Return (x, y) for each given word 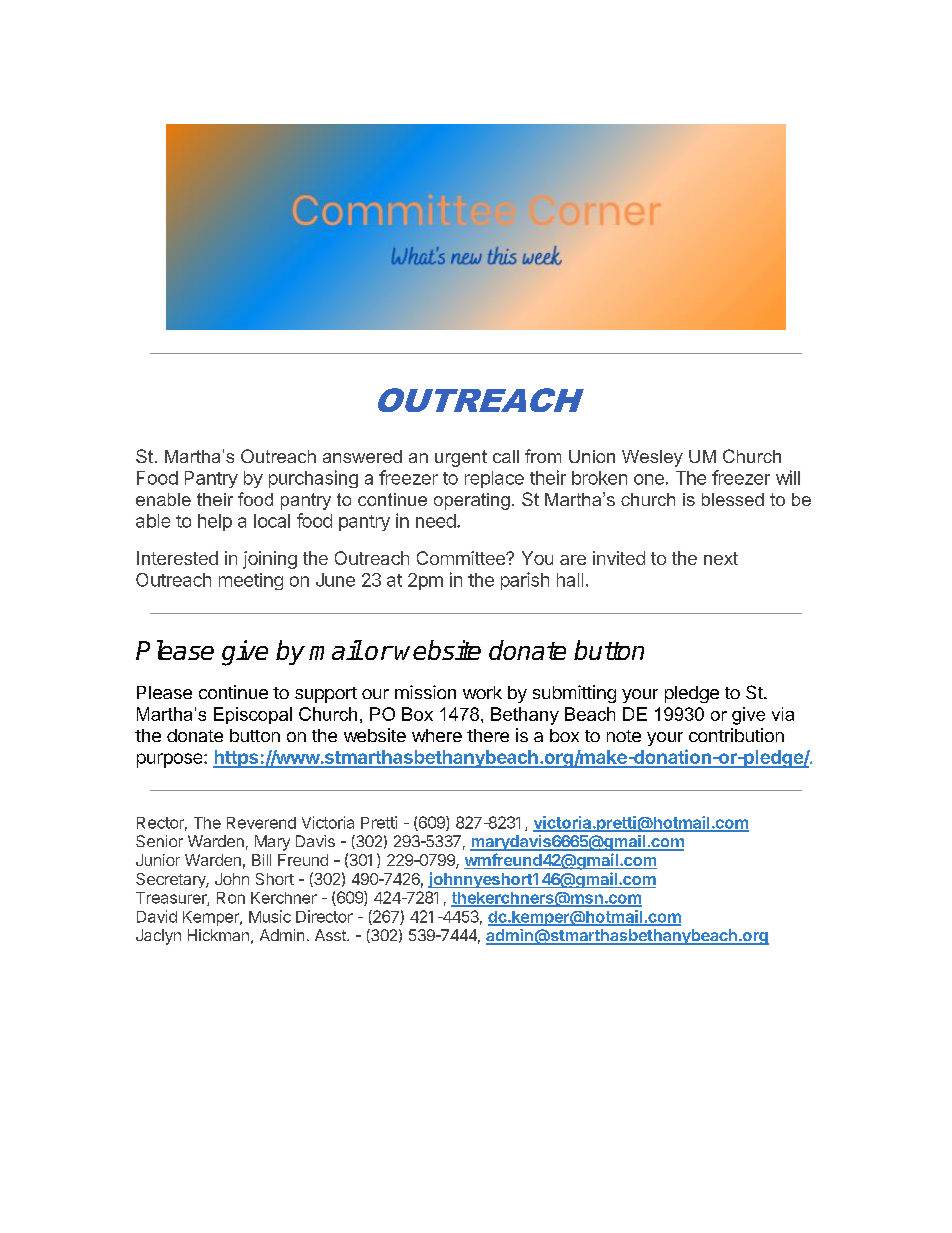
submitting (574, 694)
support (326, 695)
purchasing (313, 479)
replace (494, 479)
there (488, 735)
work (482, 692)
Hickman (218, 935)
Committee (462, 558)
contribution (736, 735)
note (624, 736)
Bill (261, 860)
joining (270, 560)
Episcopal (253, 715)
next (721, 558)
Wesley (652, 458)
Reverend (261, 823)
